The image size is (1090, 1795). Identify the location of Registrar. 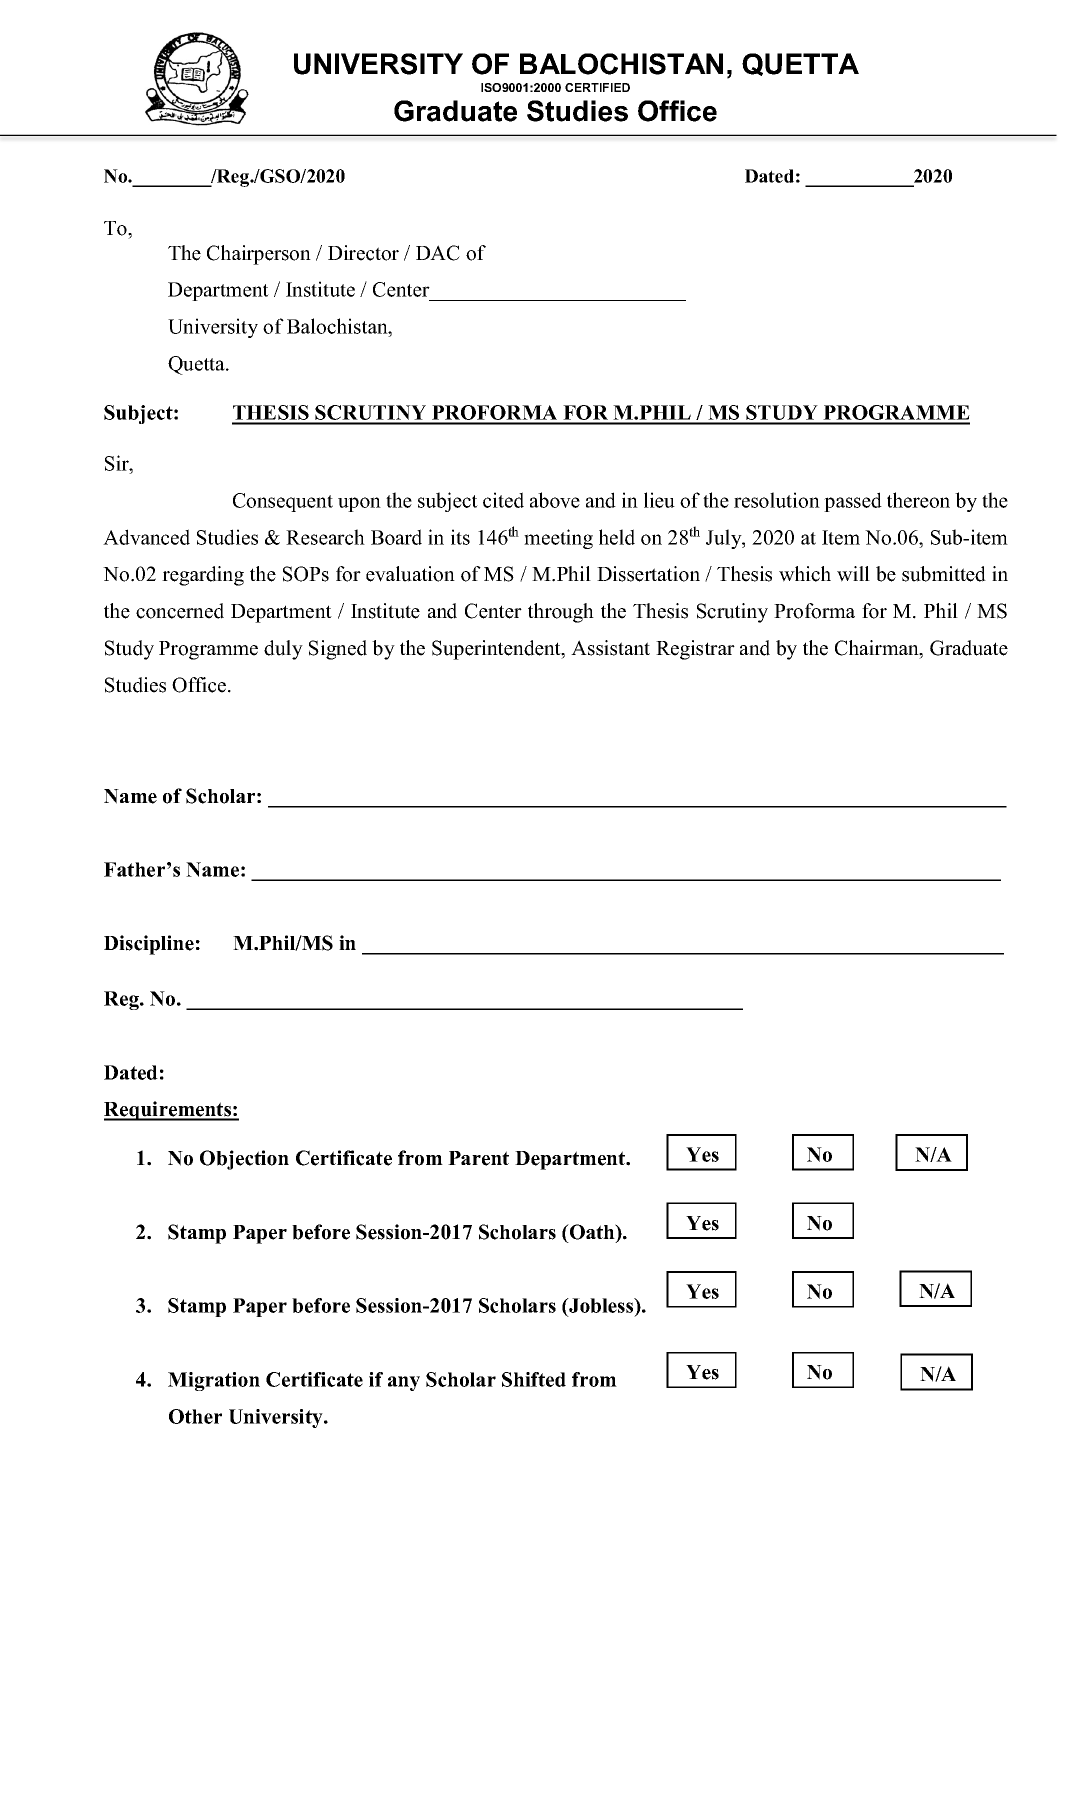
(695, 650).
